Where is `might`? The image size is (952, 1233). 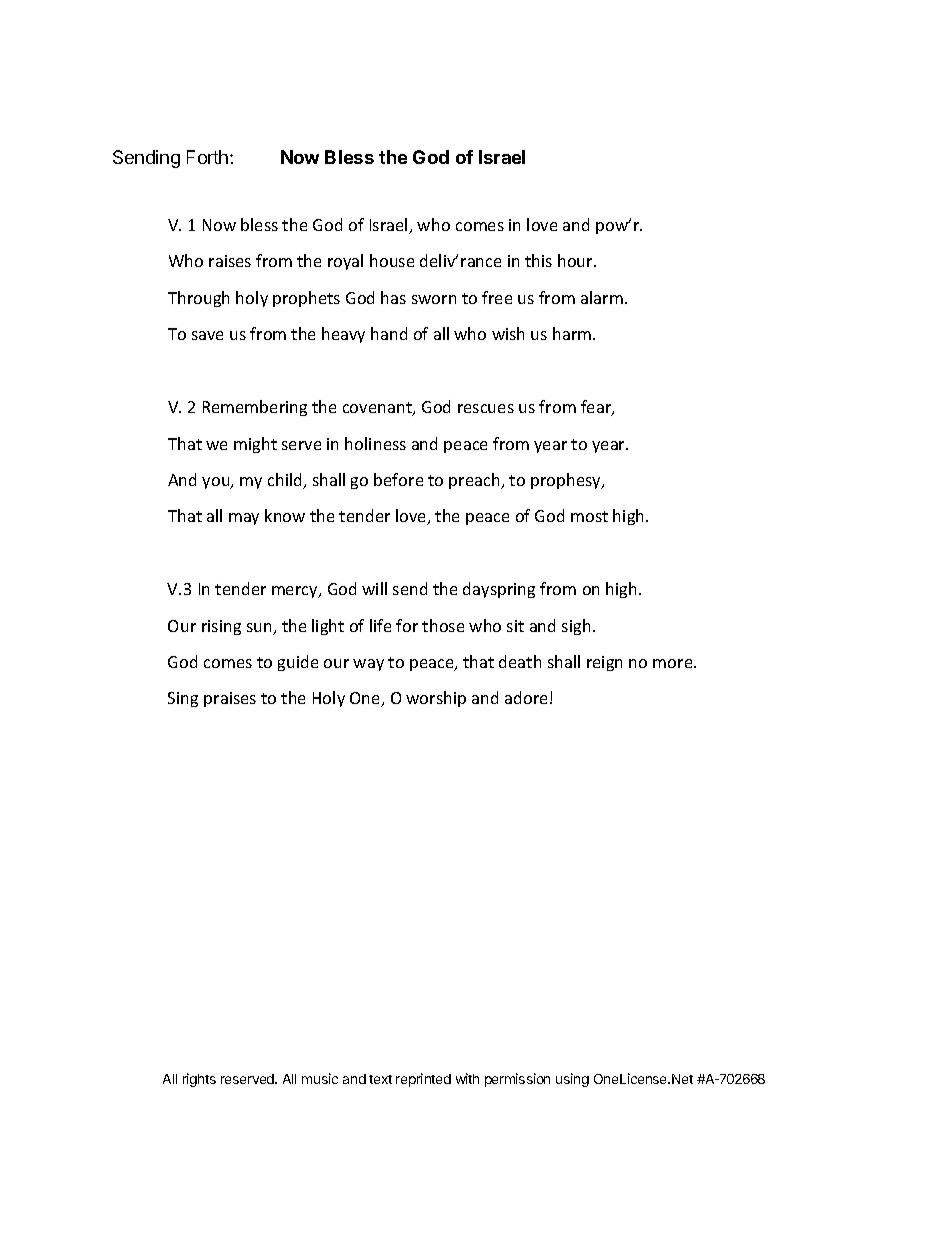 might is located at coordinates (255, 445).
